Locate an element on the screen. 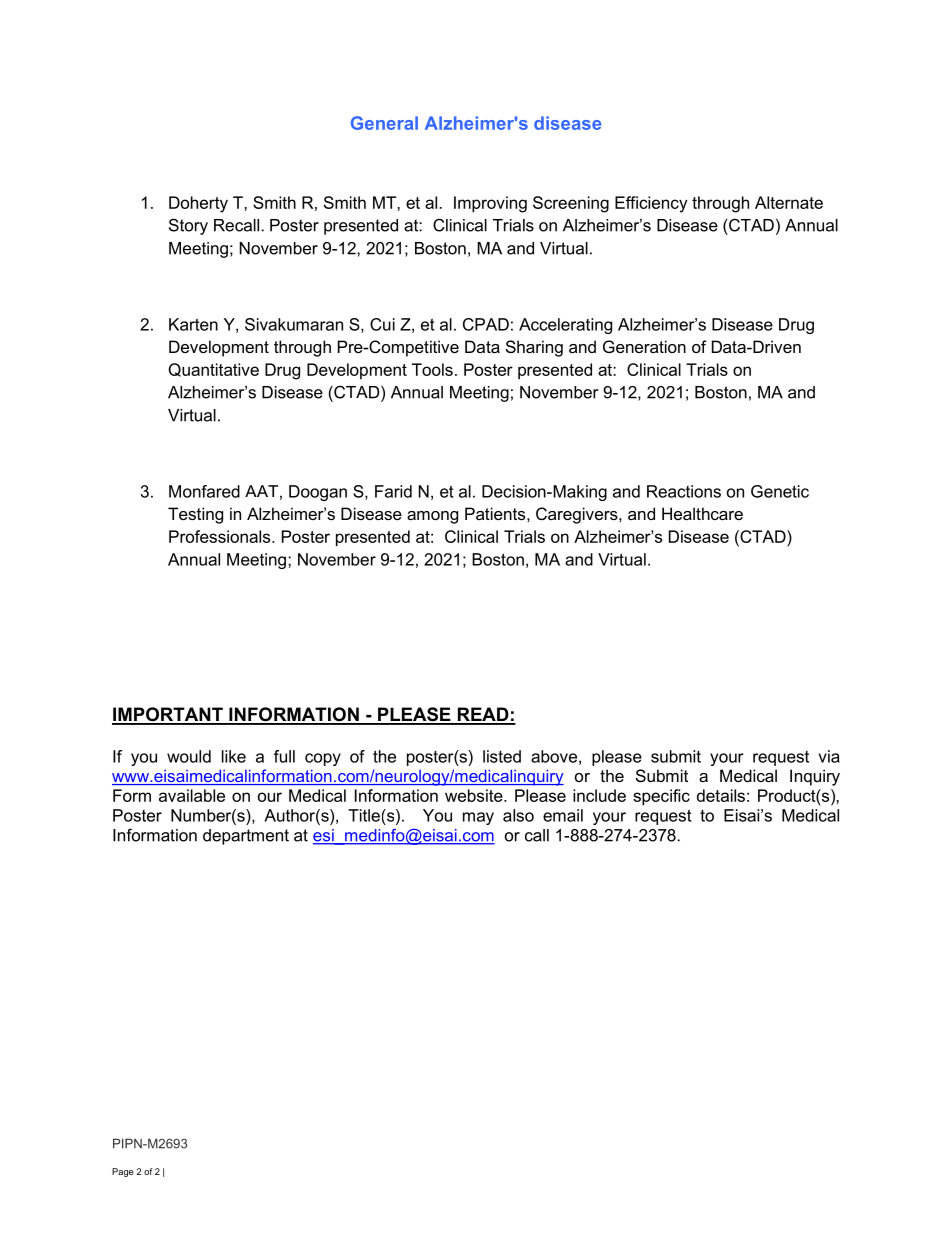  Page is located at coordinates (123, 1172).
